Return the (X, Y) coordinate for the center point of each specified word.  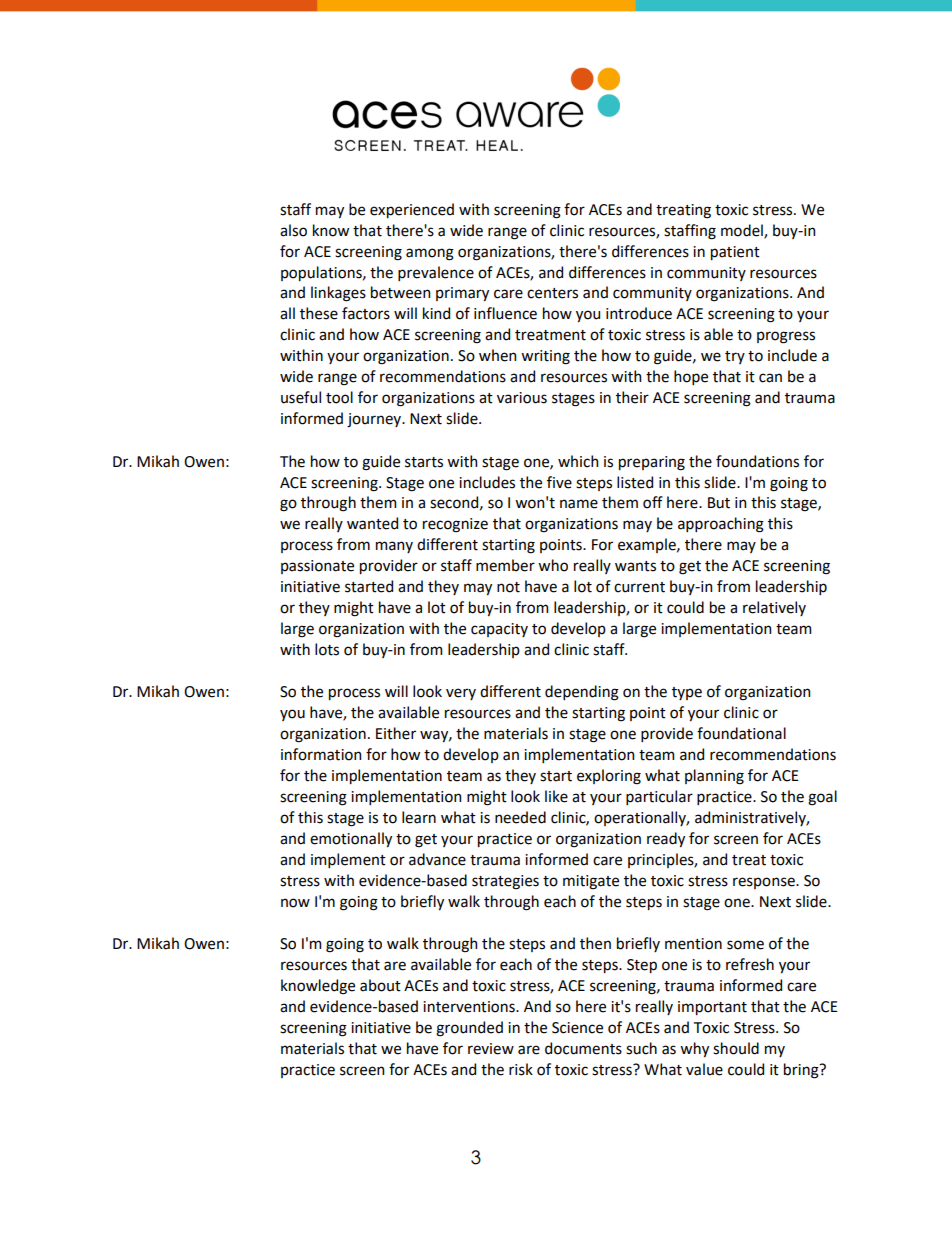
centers (552, 293)
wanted (372, 523)
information (321, 754)
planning (714, 777)
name (579, 504)
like (556, 796)
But (719, 503)
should (736, 1048)
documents (583, 1048)
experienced (412, 210)
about (380, 985)
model (743, 231)
